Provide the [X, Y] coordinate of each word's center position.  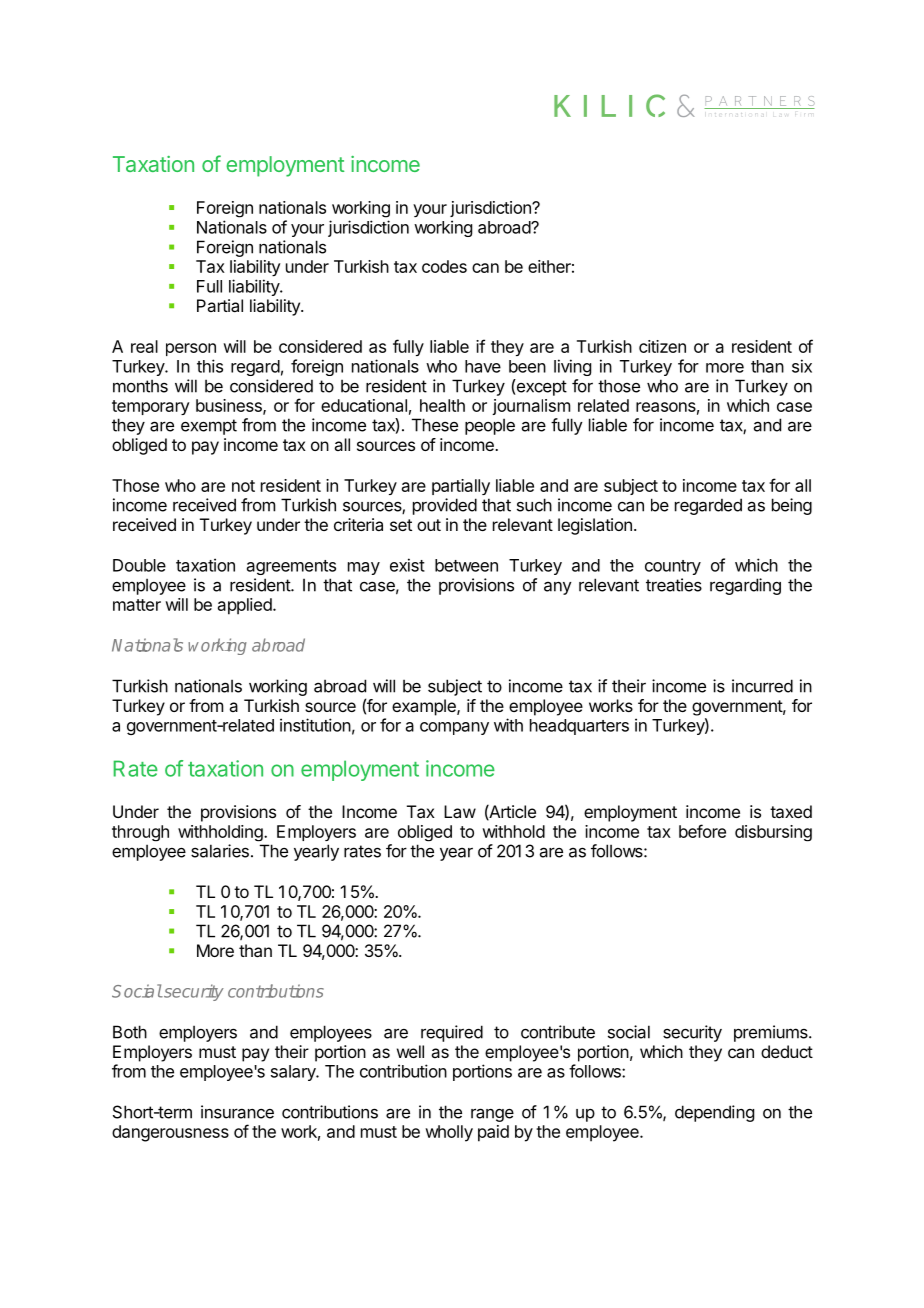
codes [444, 266]
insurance [237, 1112]
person [191, 349]
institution [315, 725]
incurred [762, 686]
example [425, 707]
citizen [662, 346]
